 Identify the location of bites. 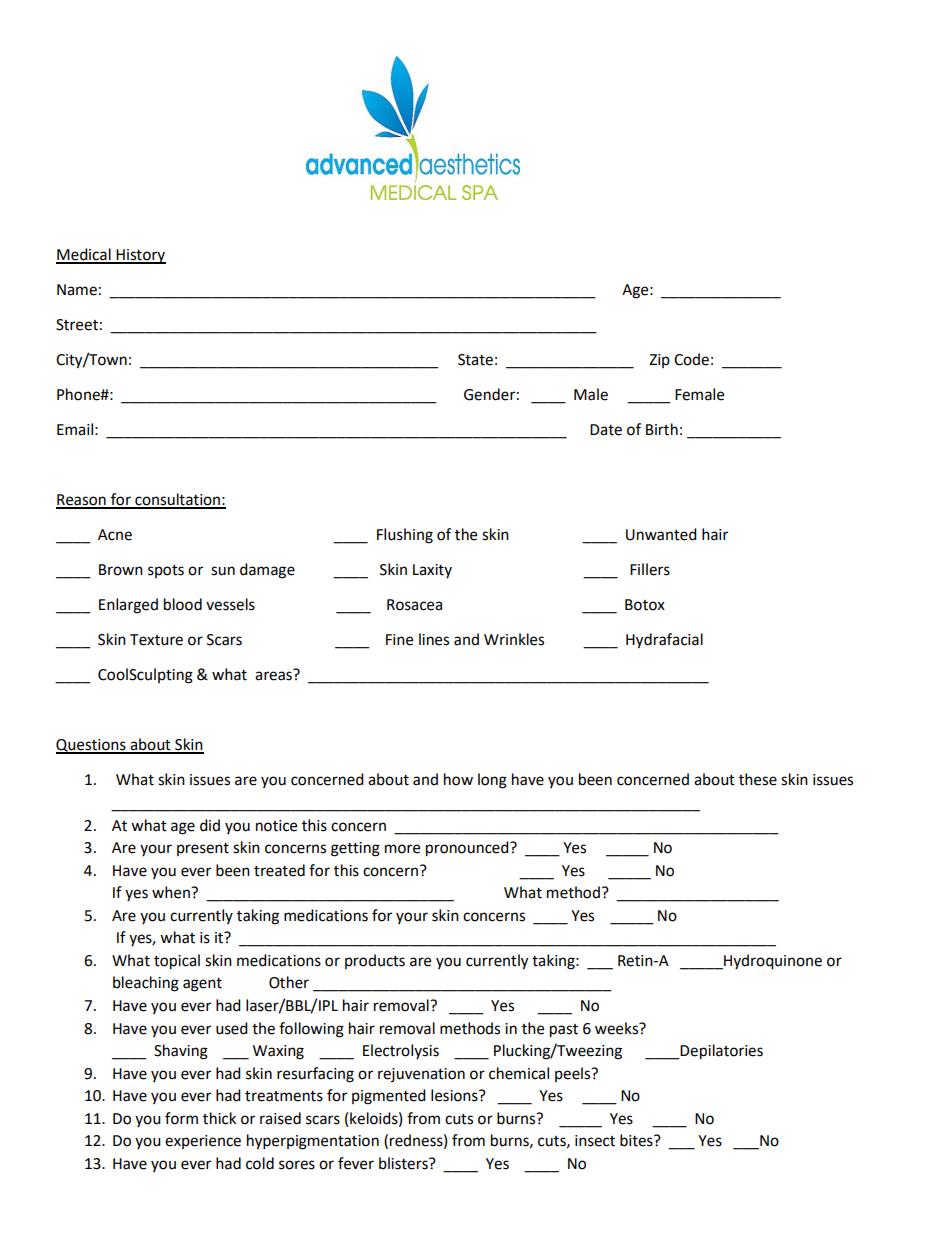
(637, 1140).
